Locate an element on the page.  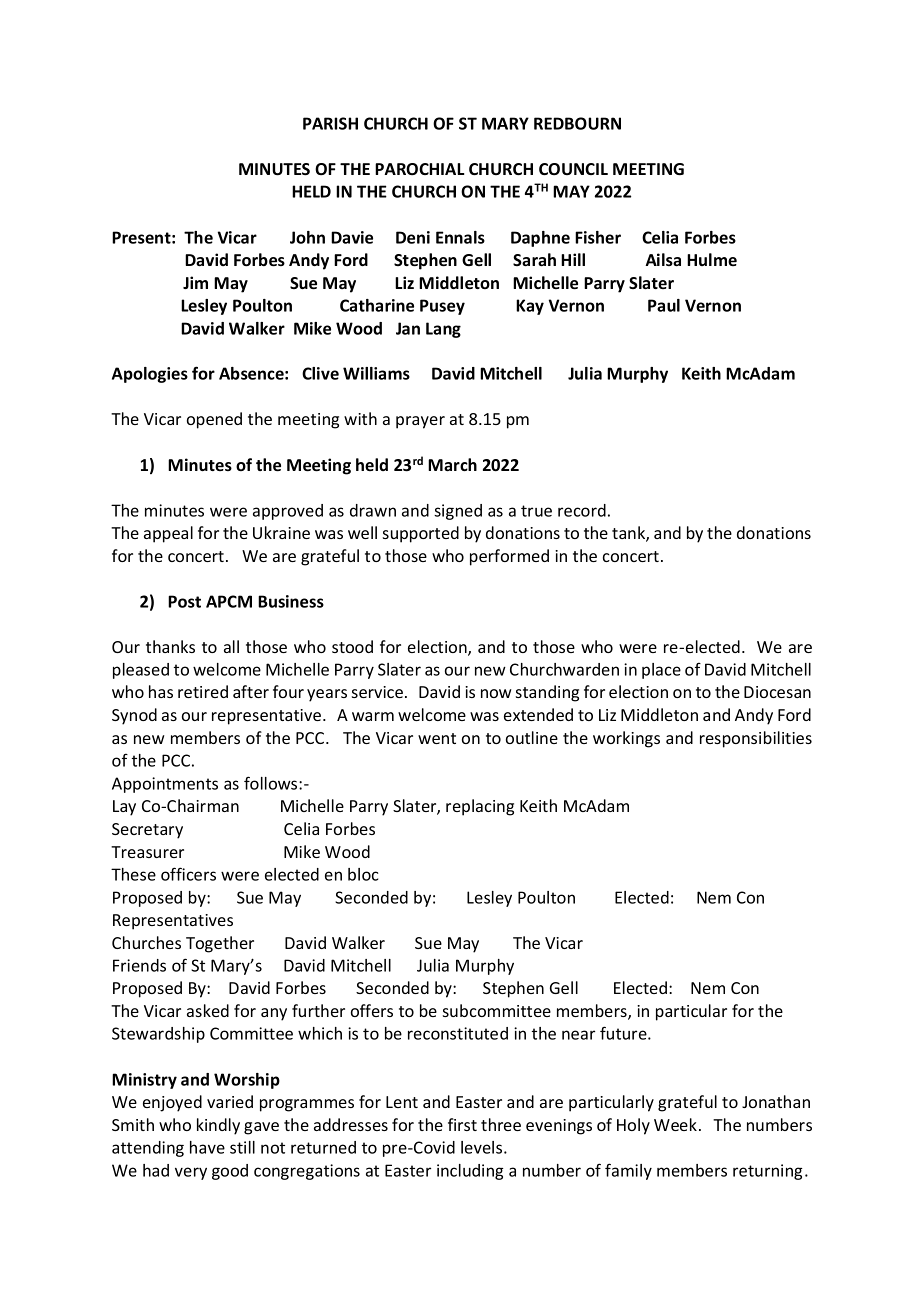
first is located at coordinates (462, 1124).
